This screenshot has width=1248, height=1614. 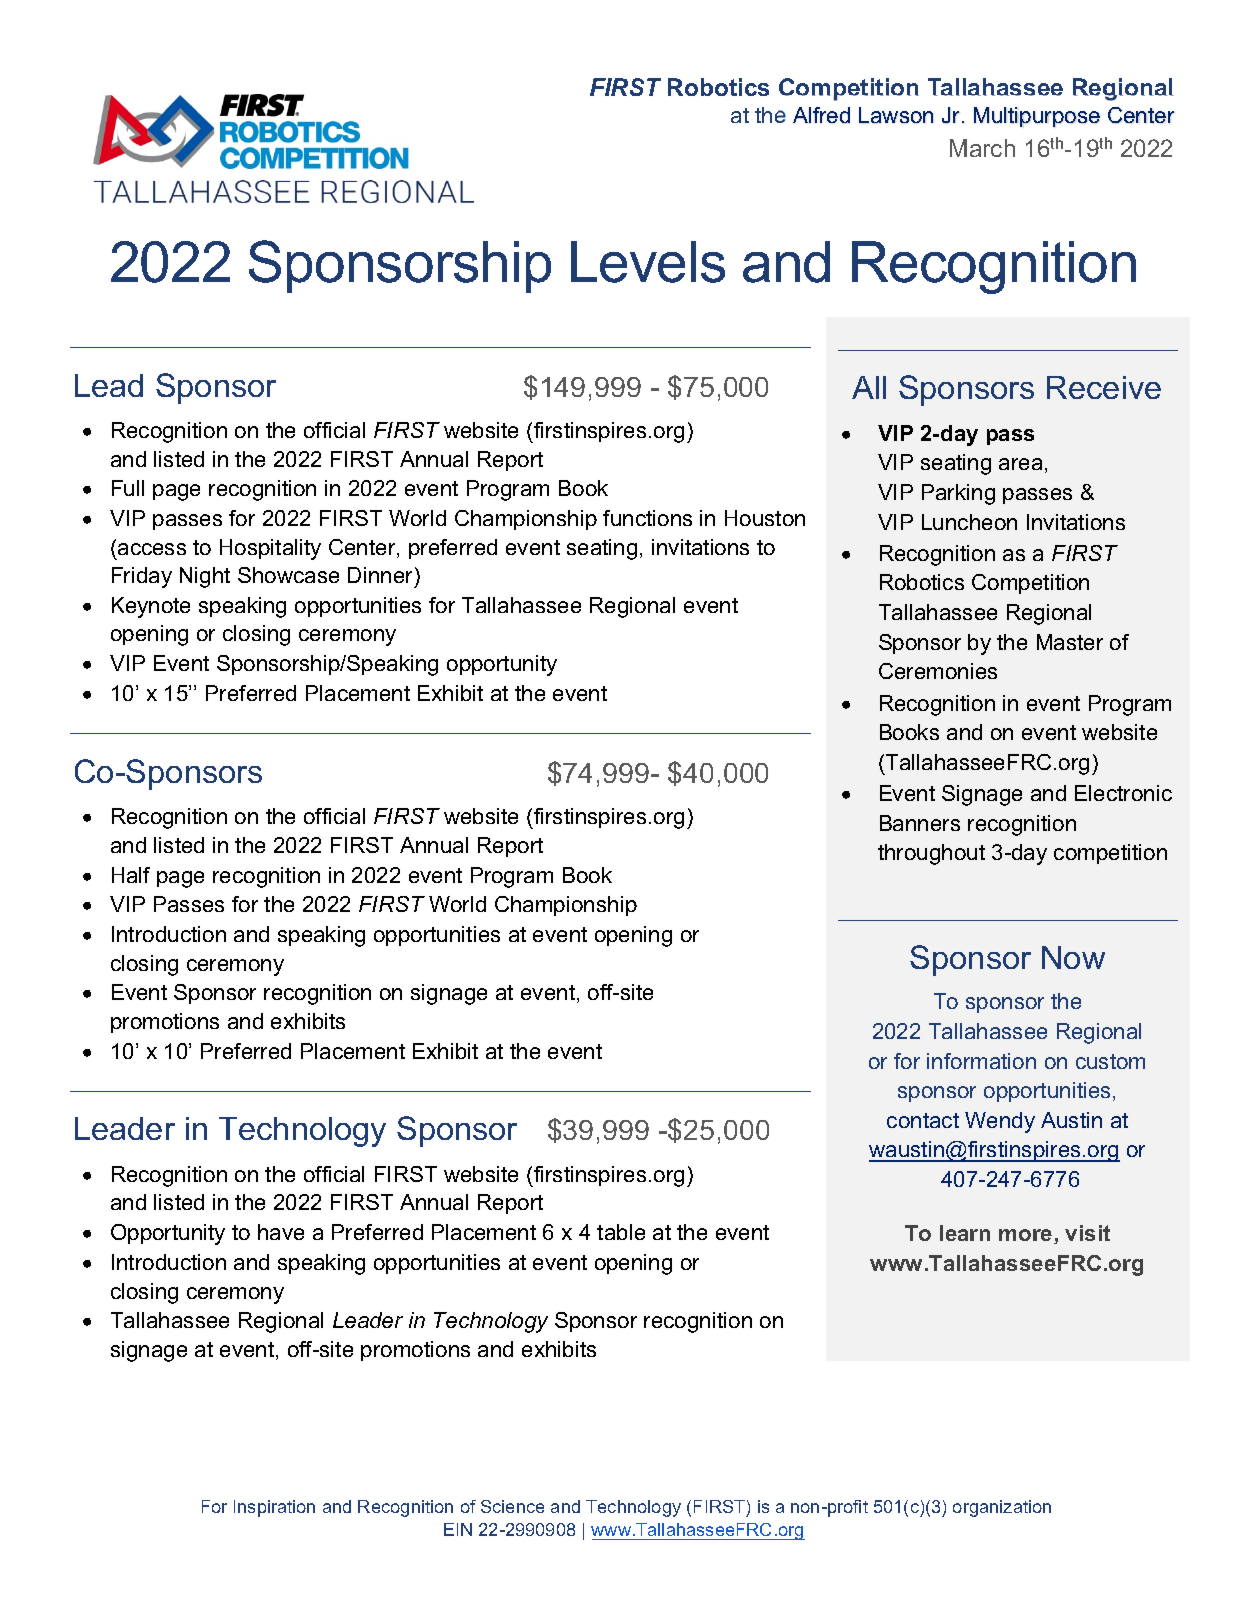 I want to click on Now, so click(x=1073, y=957).
